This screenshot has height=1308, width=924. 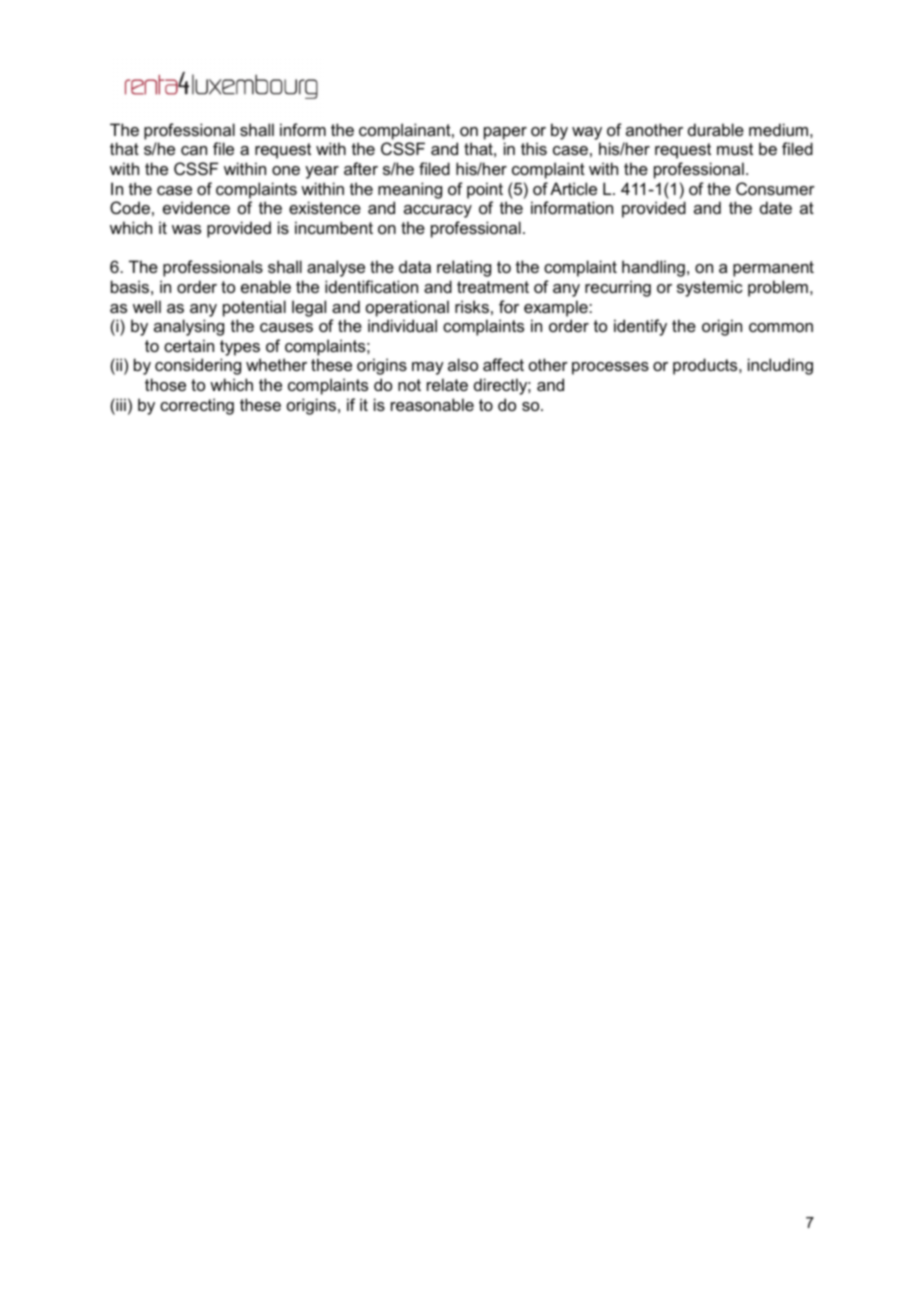 I want to click on relating, so click(x=464, y=268).
